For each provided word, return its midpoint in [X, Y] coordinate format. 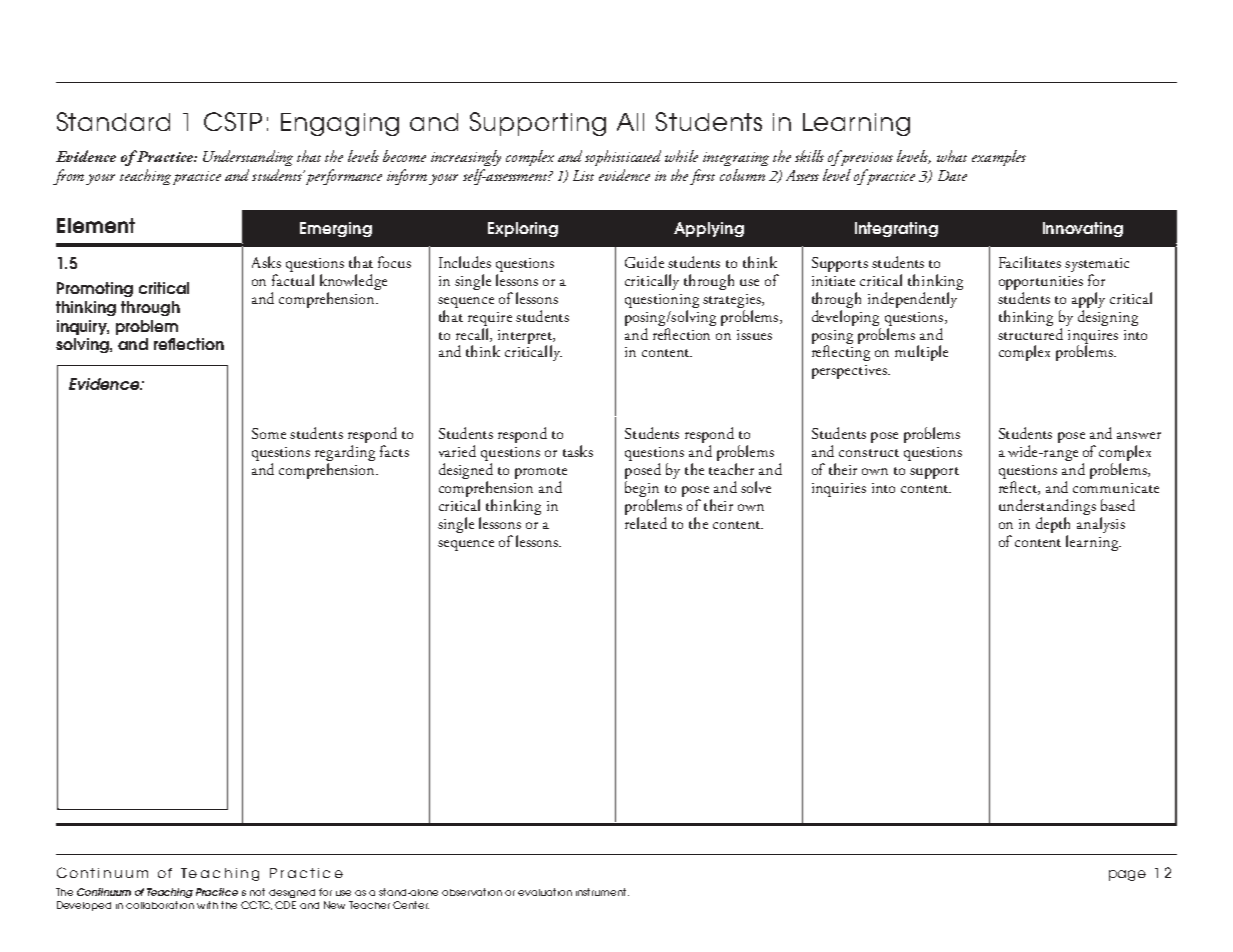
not [257, 892]
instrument [602, 892]
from [70, 177]
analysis [1101, 525]
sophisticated [623, 158]
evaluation [545, 892]
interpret [526, 338]
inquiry [83, 327]
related [646, 523]
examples [999, 158]
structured [1030, 332]
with [207, 905]
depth [1053, 525]
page [1127, 875]
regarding [345, 454]
